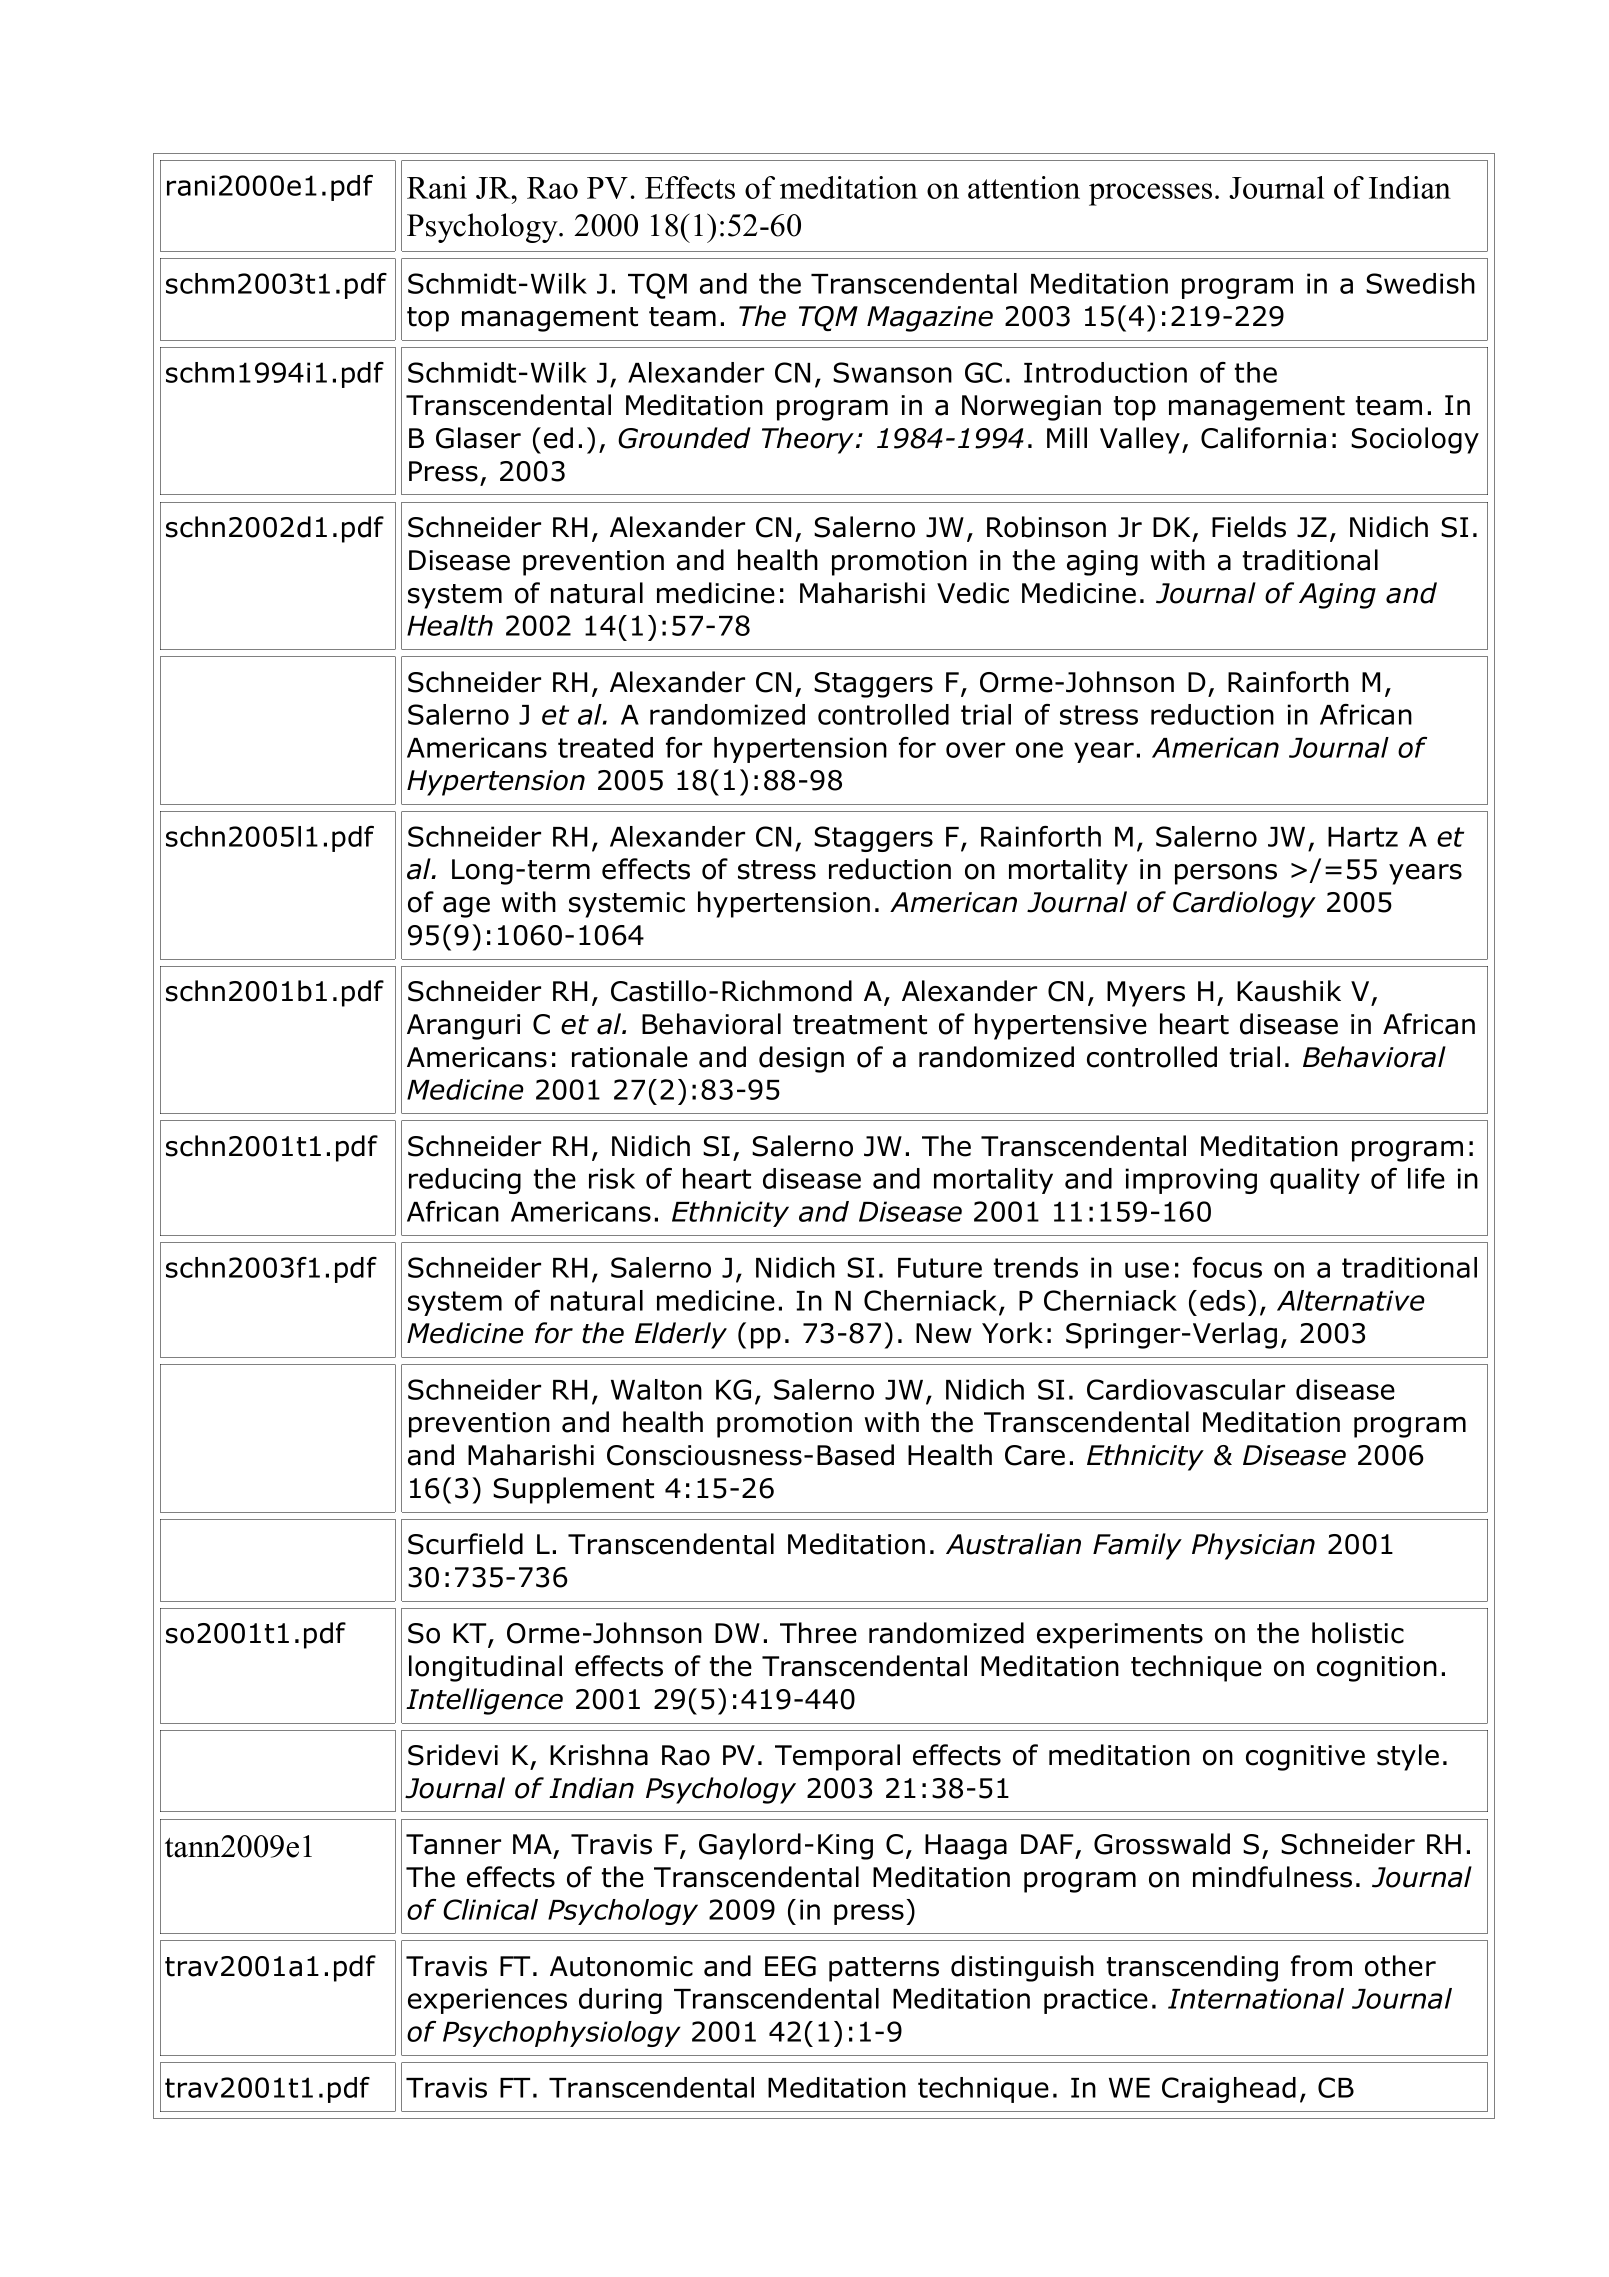 The width and height of the screenshot is (1609, 2277). What do you see at coordinates (1315, 1181) in the screenshot?
I see `quality` at bounding box center [1315, 1181].
